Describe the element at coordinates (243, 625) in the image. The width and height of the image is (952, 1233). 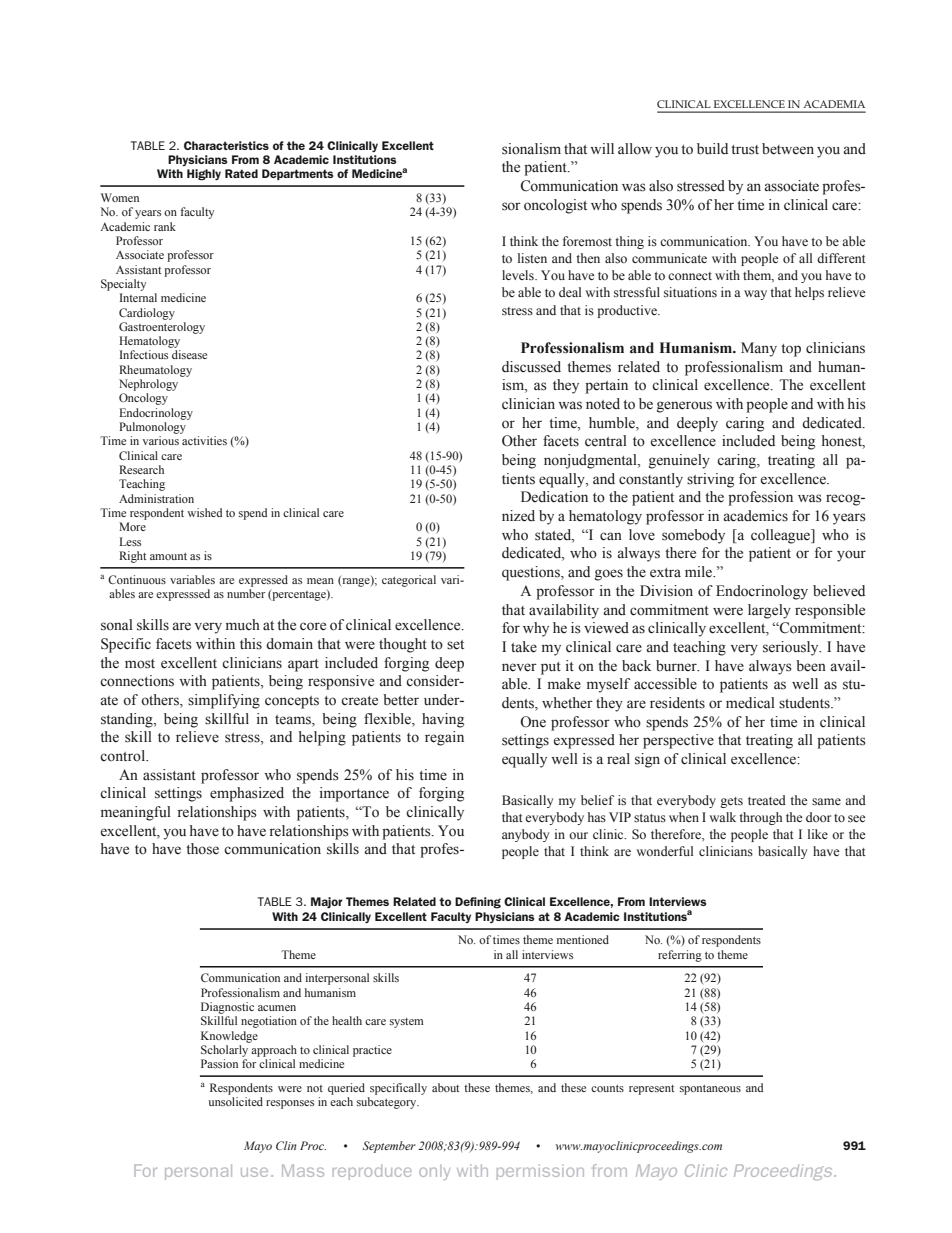
I see `much` at that location.
